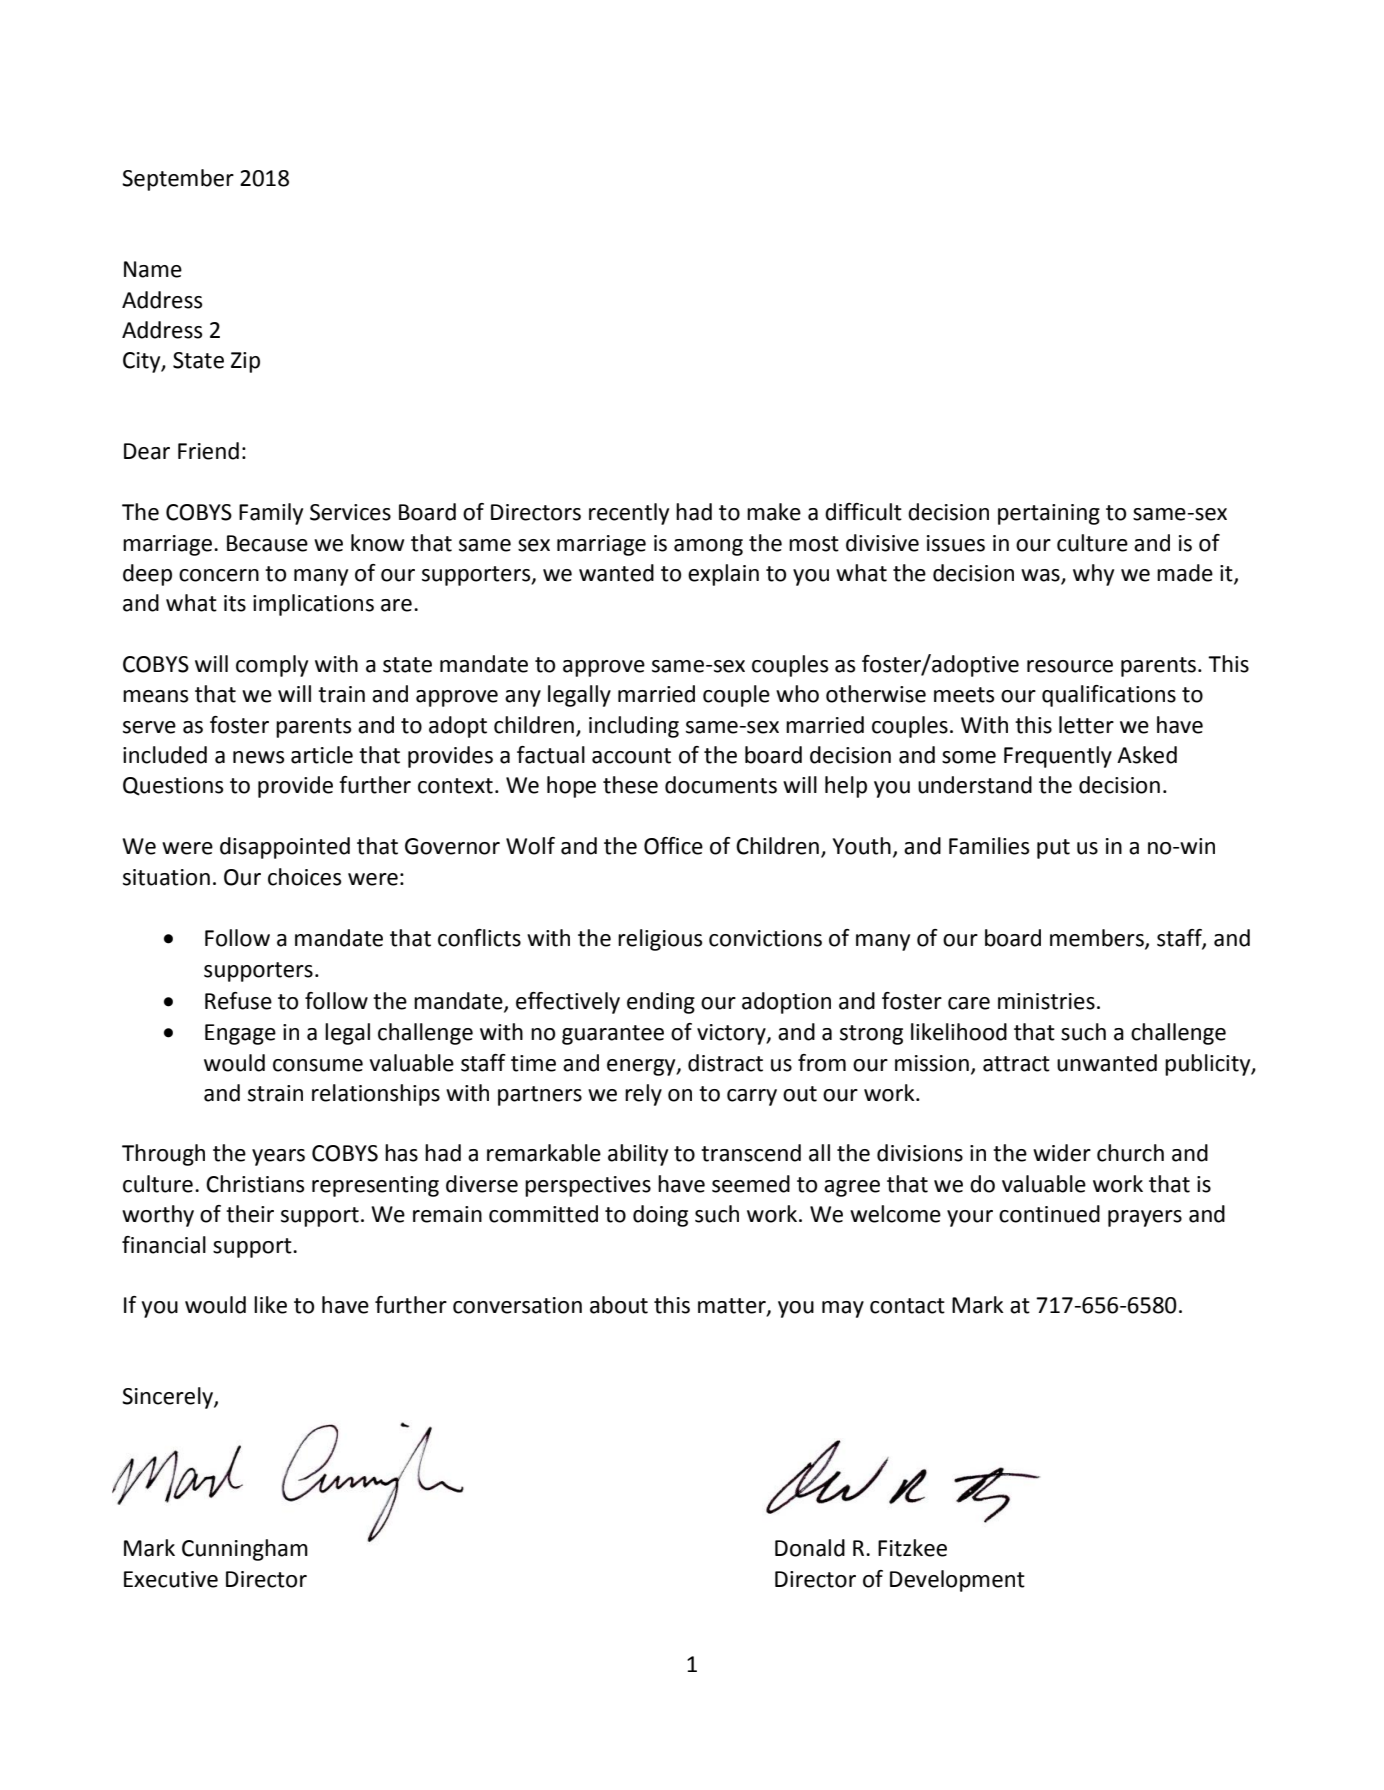 This document has height=1790, width=1384. What do you see at coordinates (1053, 849) in the document?
I see `put` at bounding box center [1053, 849].
